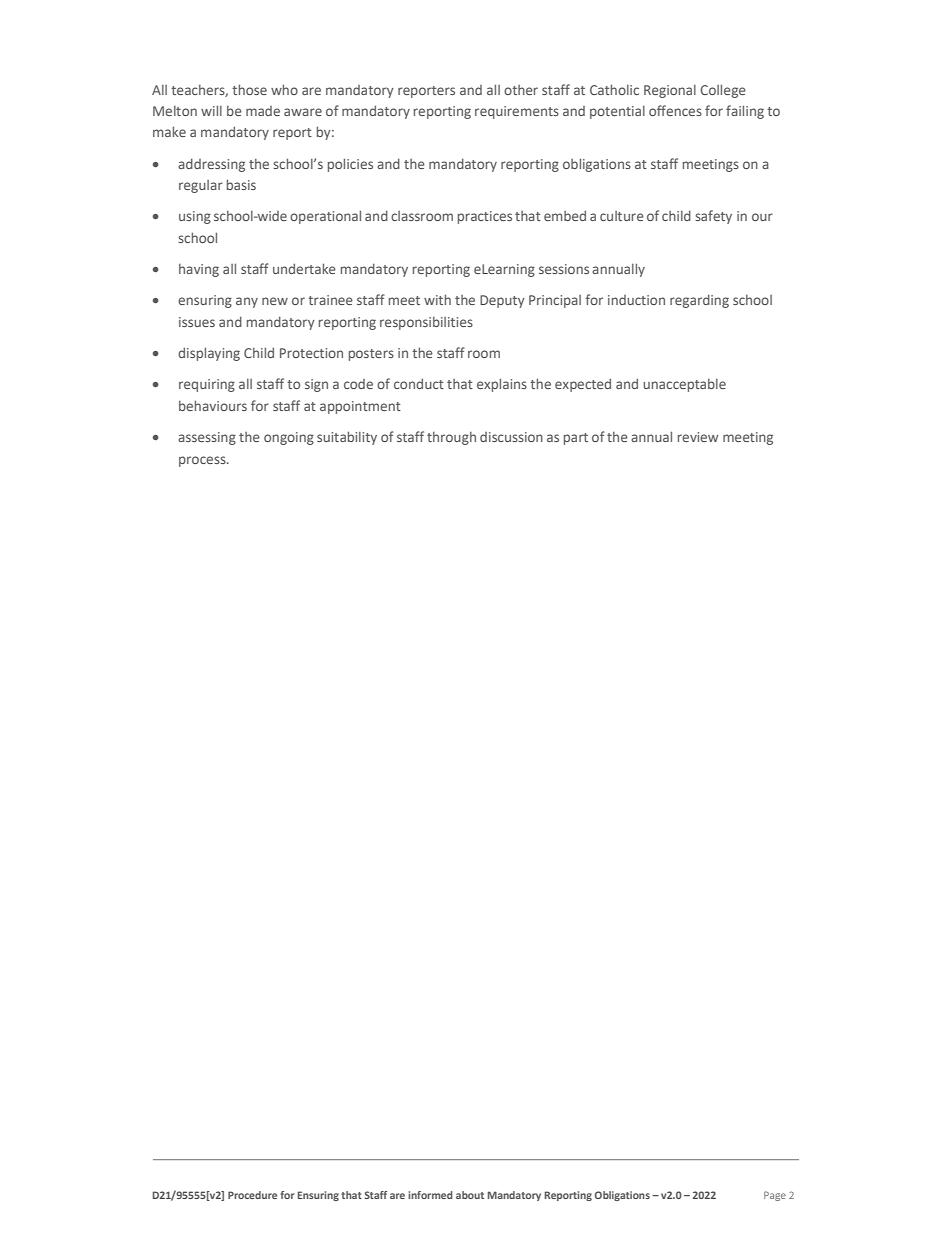  What do you see at coordinates (675, 110) in the document?
I see `offences` at bounding box center [675, 110].
